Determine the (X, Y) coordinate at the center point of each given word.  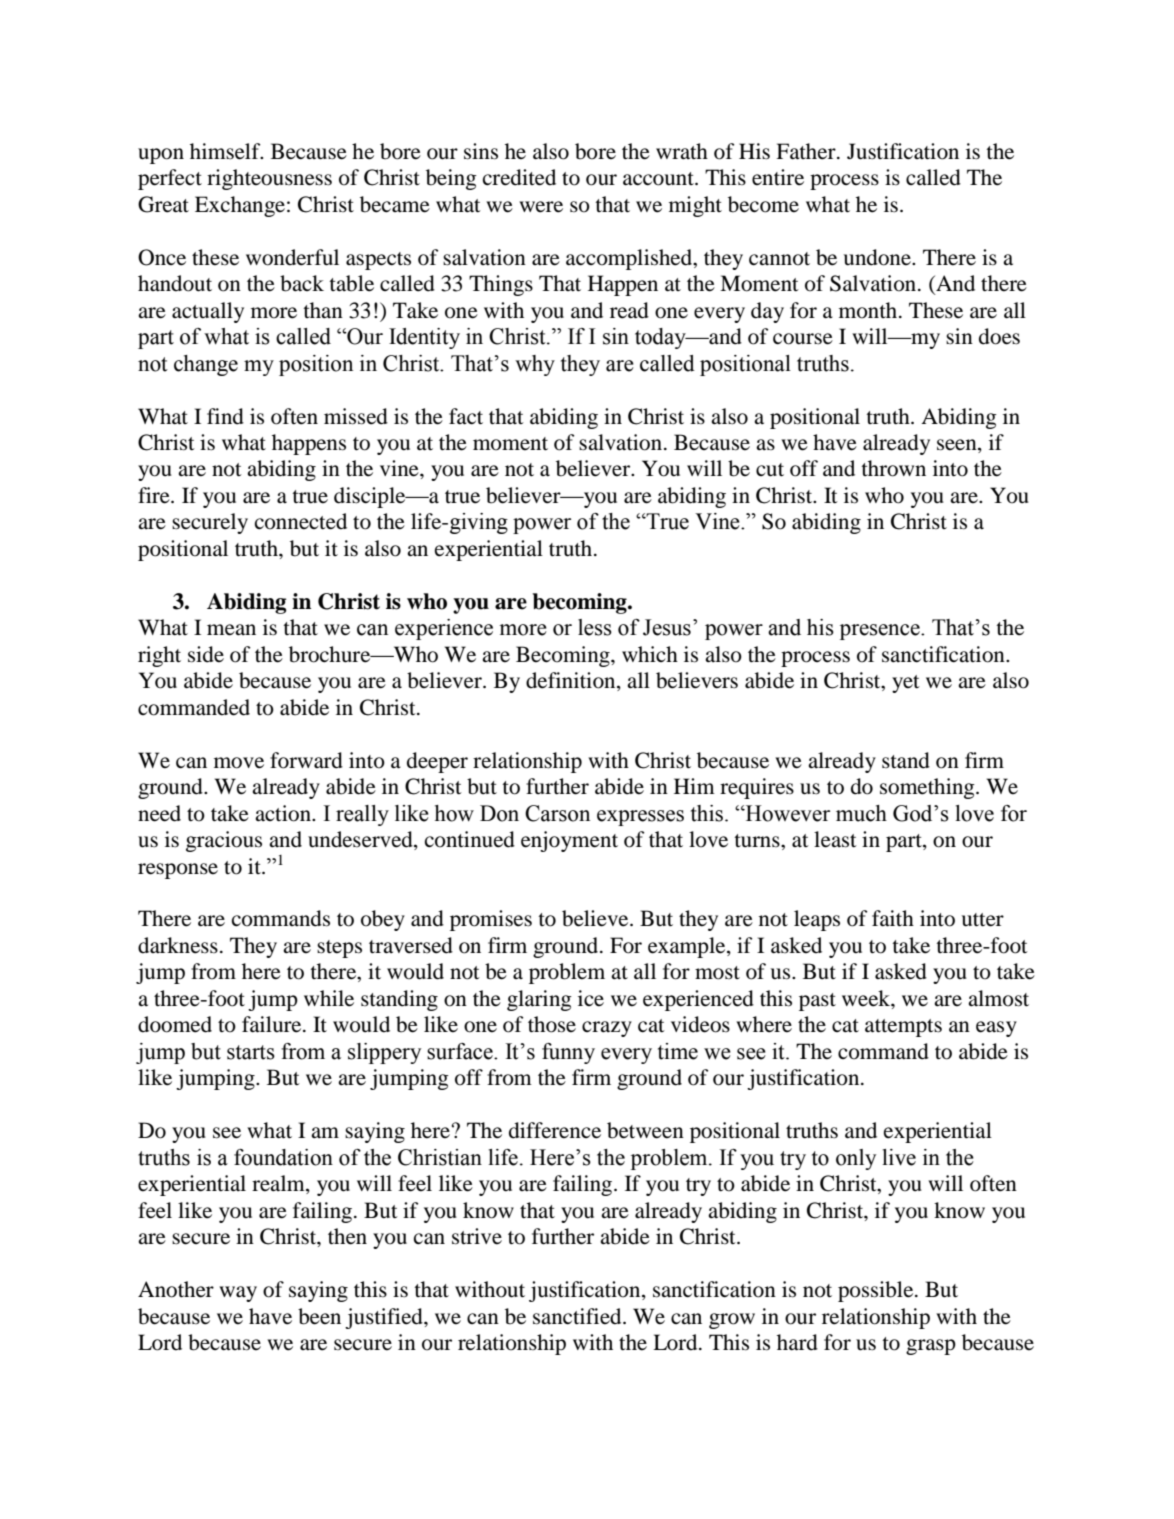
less (595, 627)
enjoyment (569, 841)
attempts (903, 1028)
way (238, 1294)
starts (251, 1052)
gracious (224, 841)
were (541, 207)
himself (226, 151)
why (535, 365)
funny (568, 1053)
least (835, 839)
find (225, 416)
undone (878, 257)
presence (881, 632)
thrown (893, 468)
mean (231, 630)
